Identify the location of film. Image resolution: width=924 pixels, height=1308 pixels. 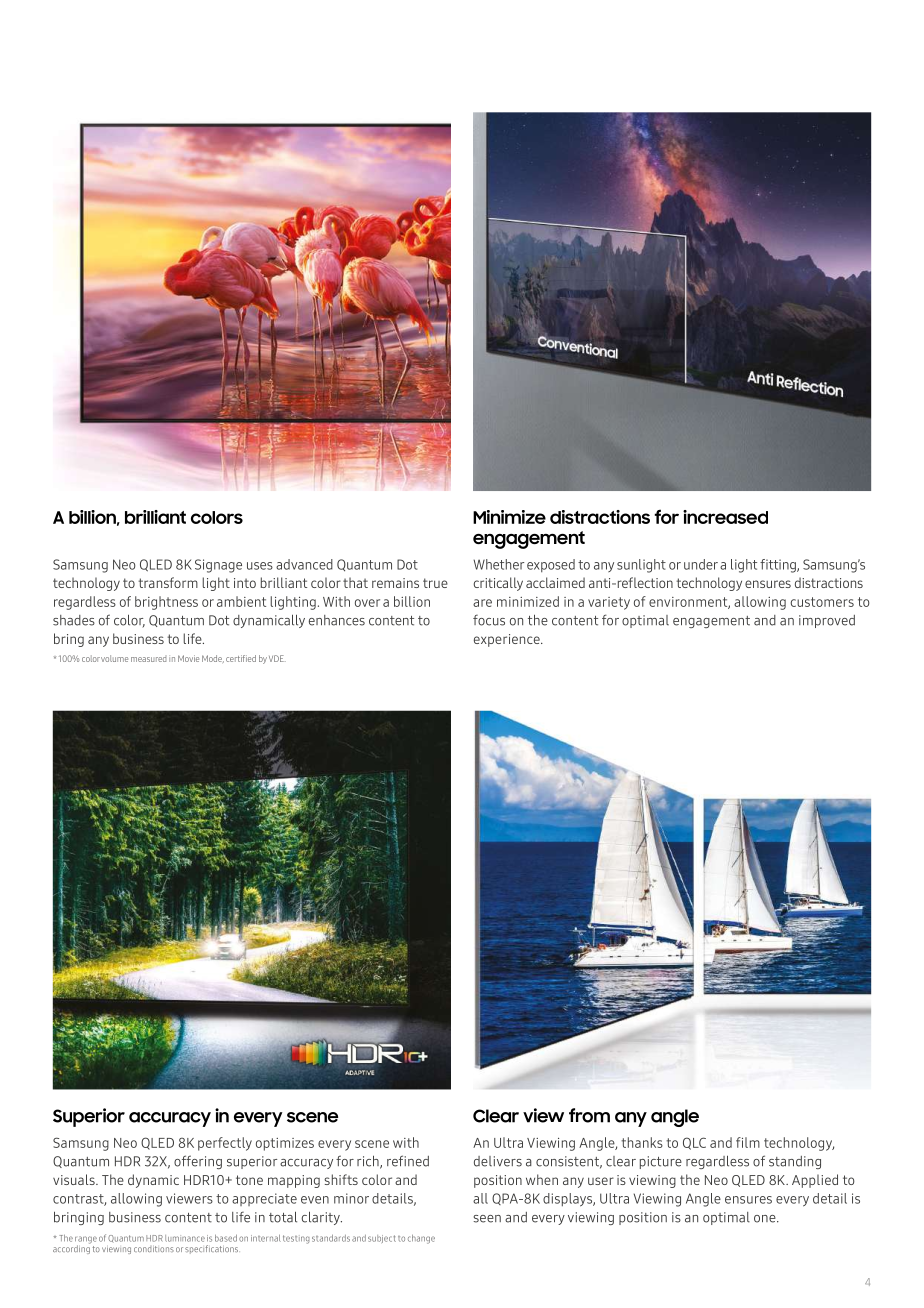
(748, 1142).
